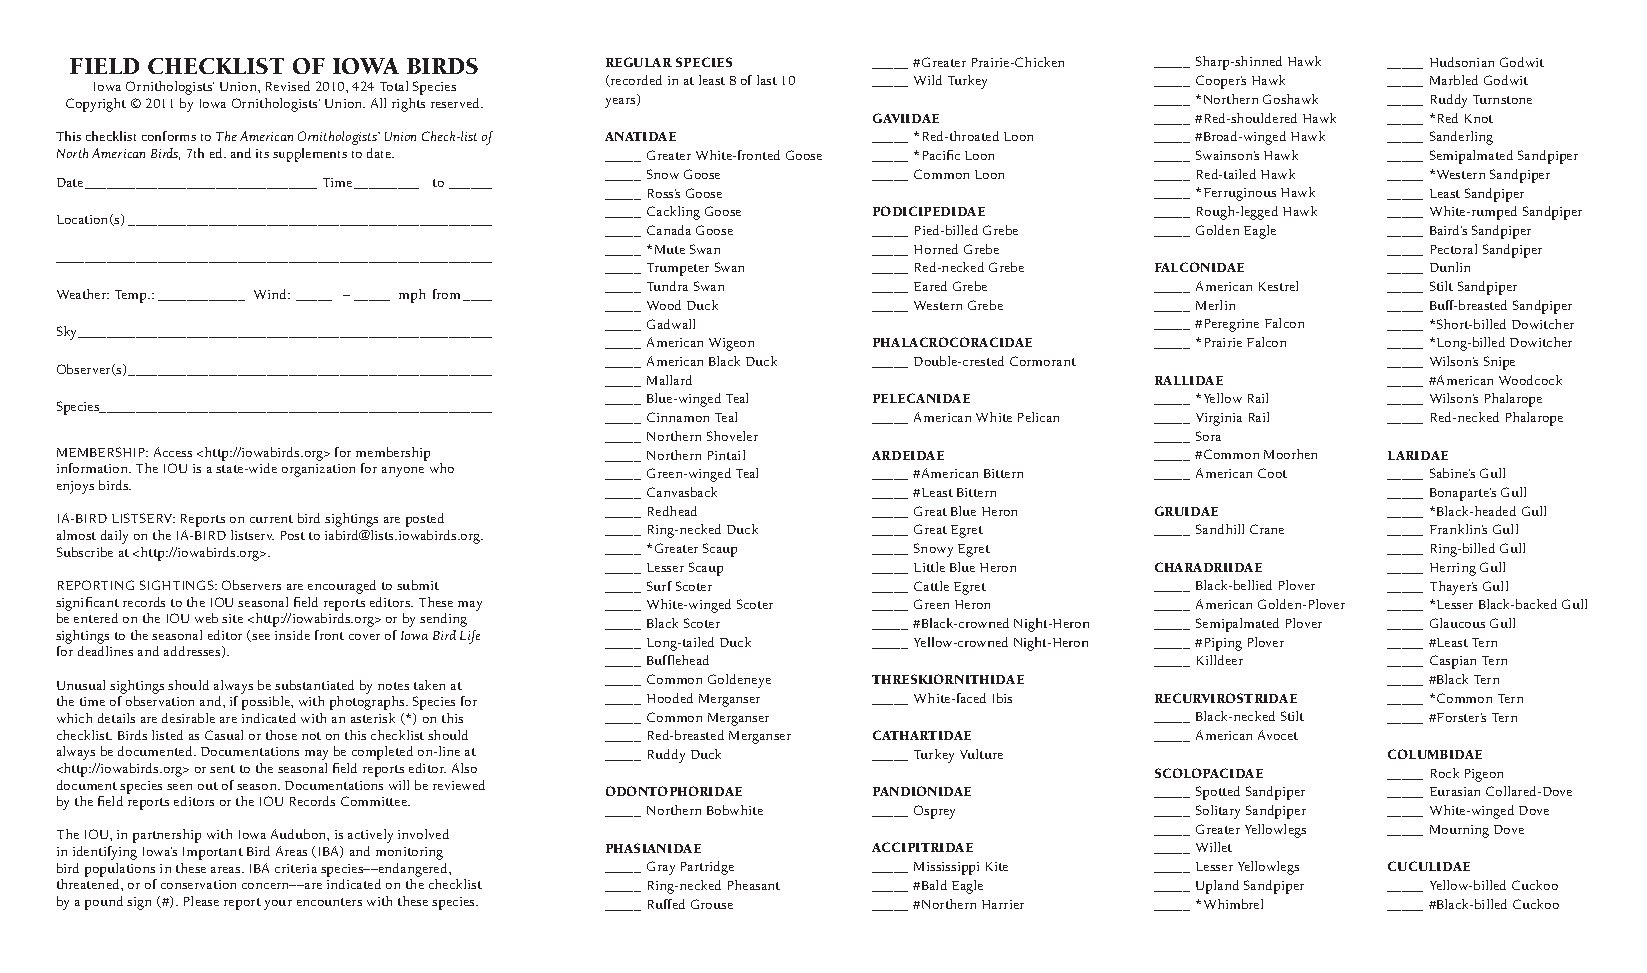 This document has width=1647, height=973. What do you see at coordinates (198, 884) in the document?
I see `conservation` at bounding box center [198, 884].
